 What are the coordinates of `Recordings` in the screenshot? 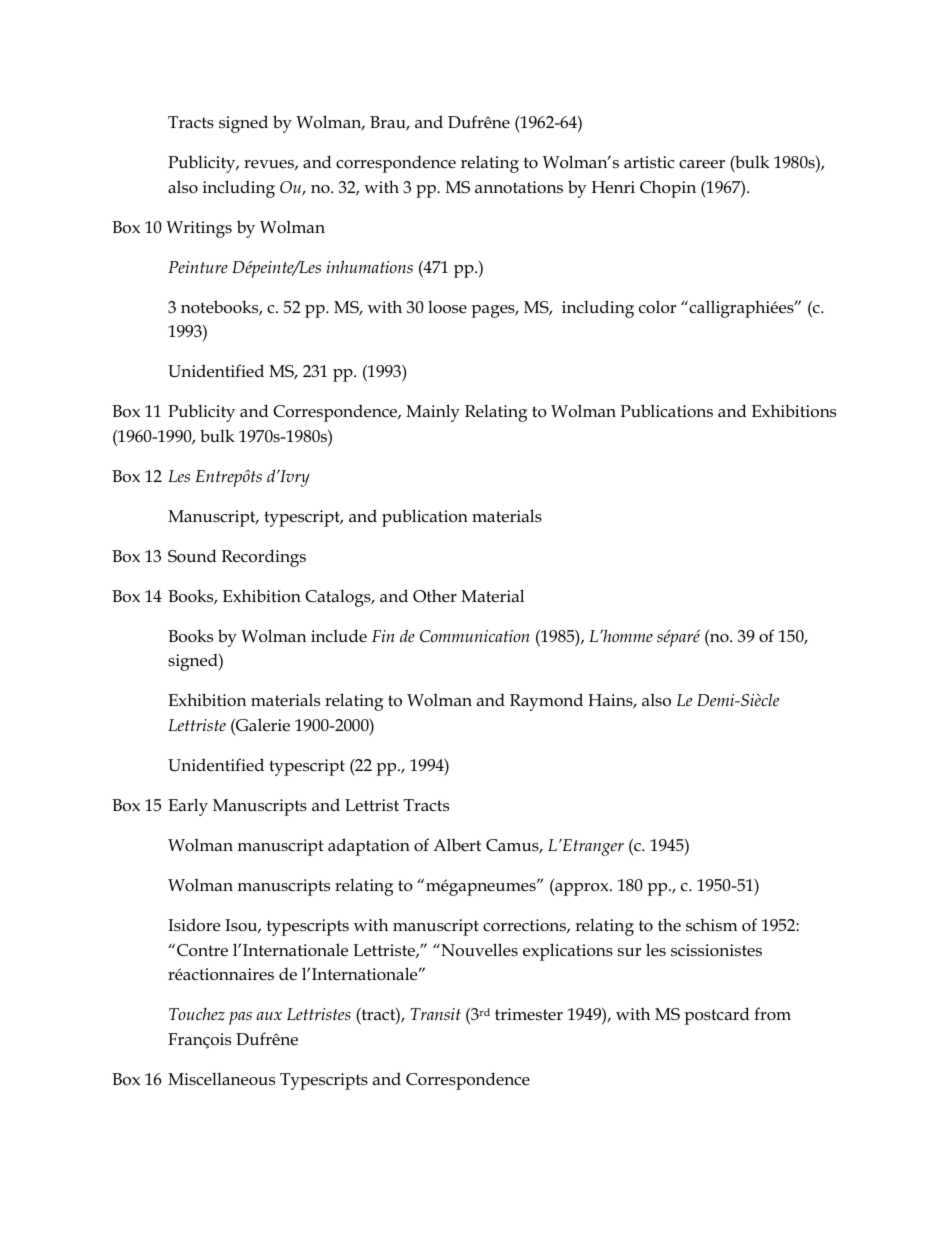 It's located at (264, 558).
